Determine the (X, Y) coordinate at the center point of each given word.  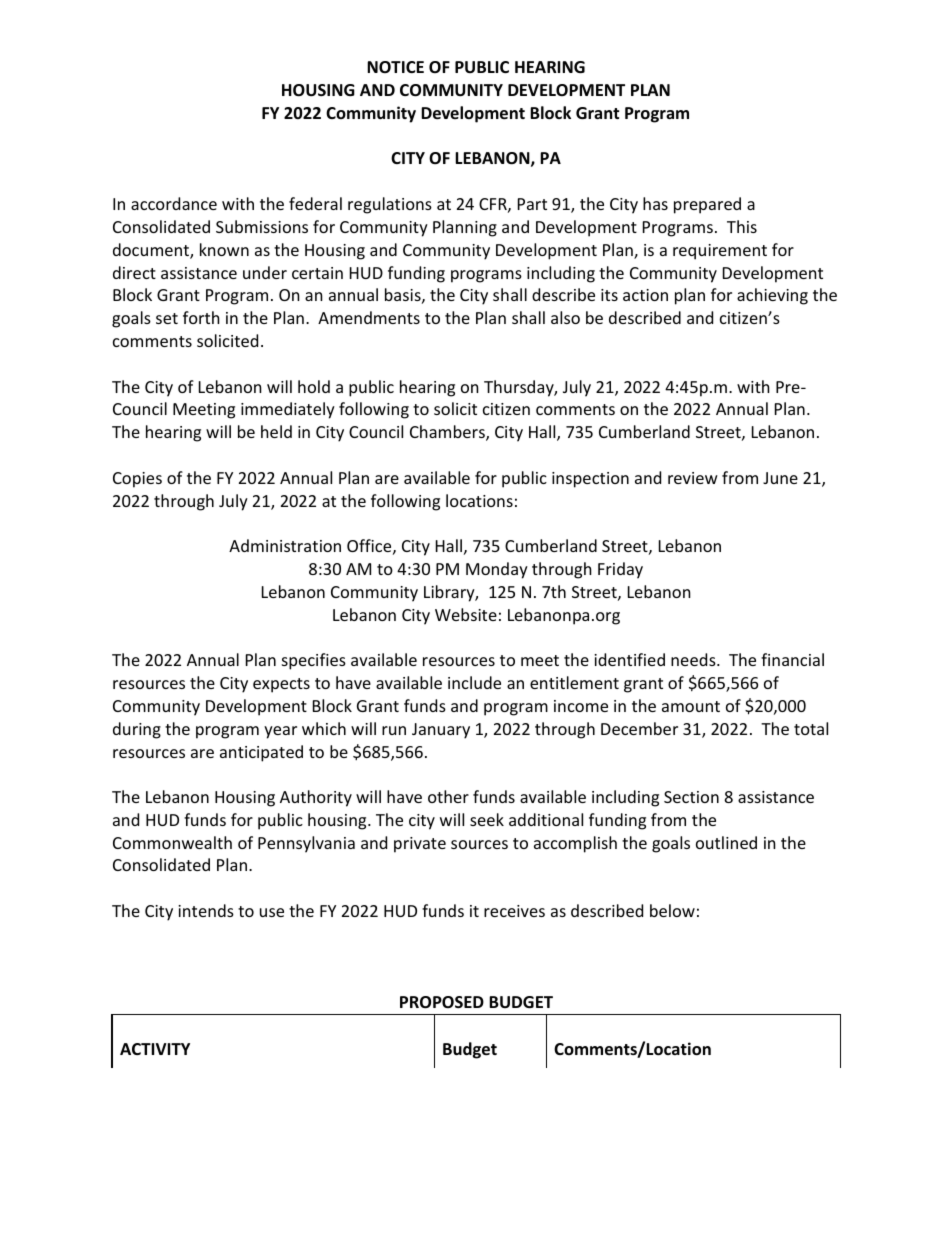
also (565, 317)
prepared (707, 205)
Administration (285, 545)
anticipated (261, 753)
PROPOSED (442, 1002)
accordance (174, 203)
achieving (772, 296)
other (448, 796)
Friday (620, 570)
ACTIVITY (155, 1049)
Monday (497, 570)
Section (691, 797)
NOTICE (395, 67)
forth (201, 317)
